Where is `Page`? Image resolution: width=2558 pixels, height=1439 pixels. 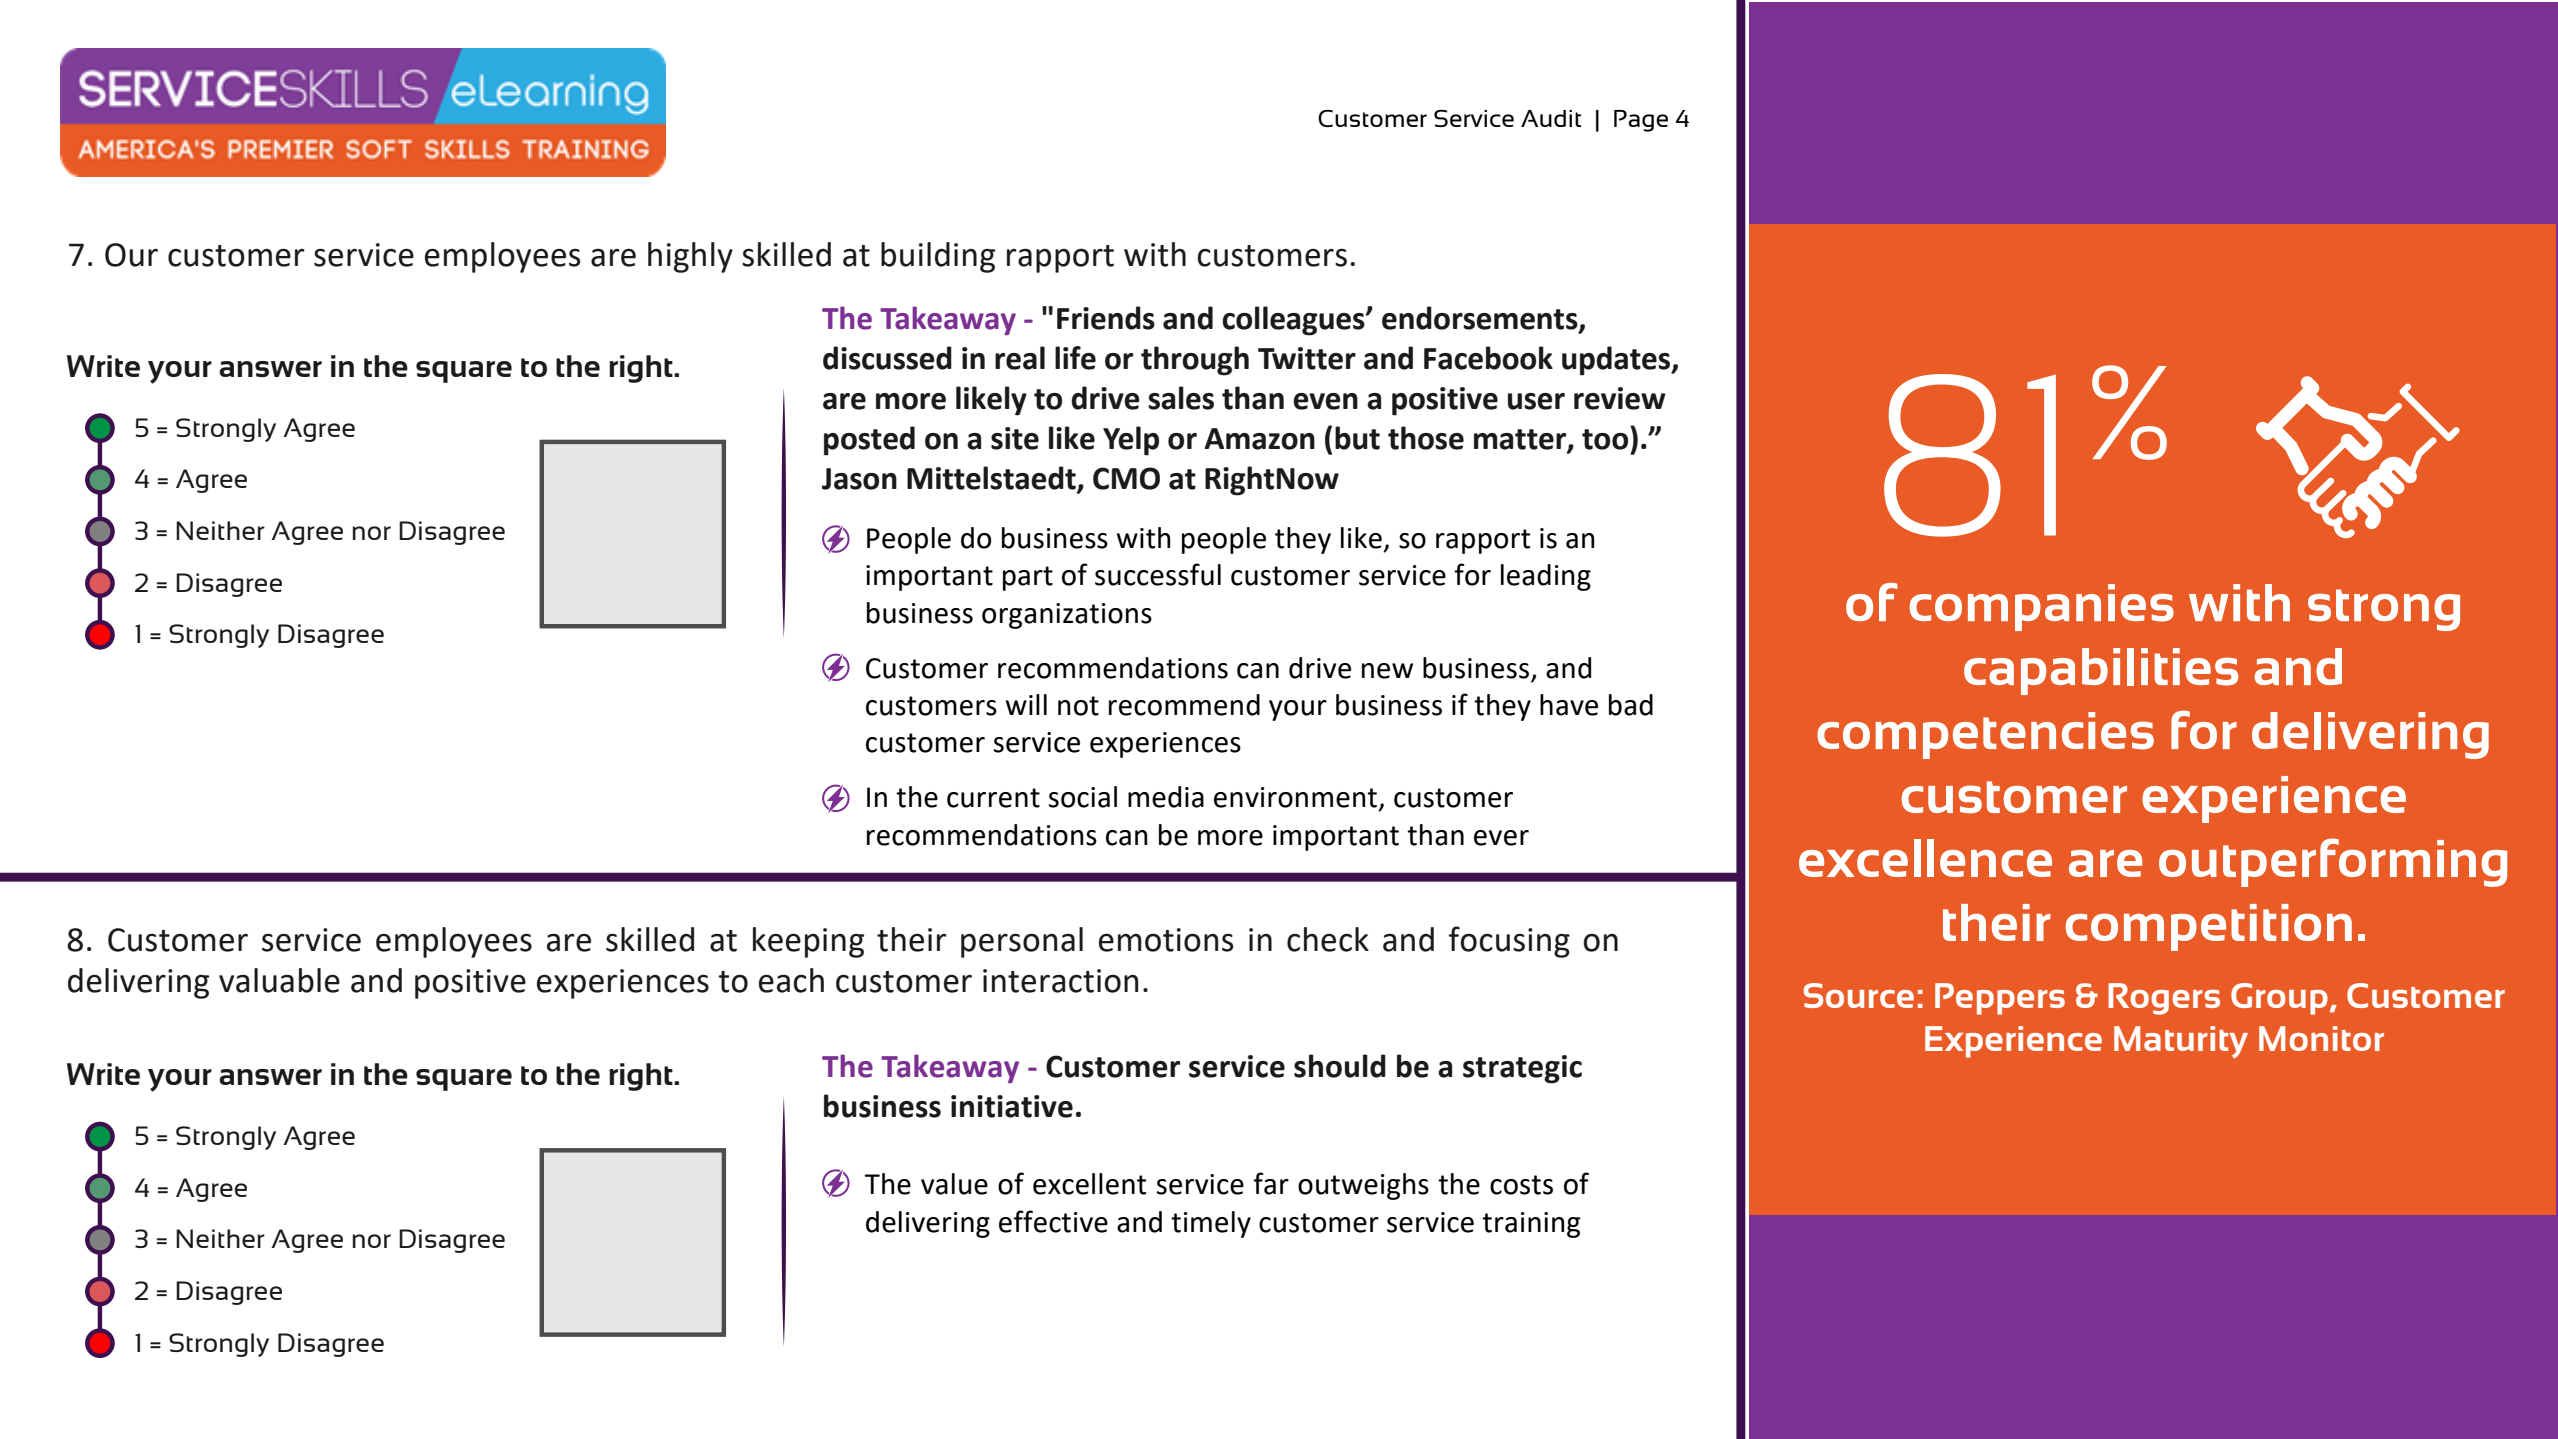 Page is located at coordinates (1641, 121).
